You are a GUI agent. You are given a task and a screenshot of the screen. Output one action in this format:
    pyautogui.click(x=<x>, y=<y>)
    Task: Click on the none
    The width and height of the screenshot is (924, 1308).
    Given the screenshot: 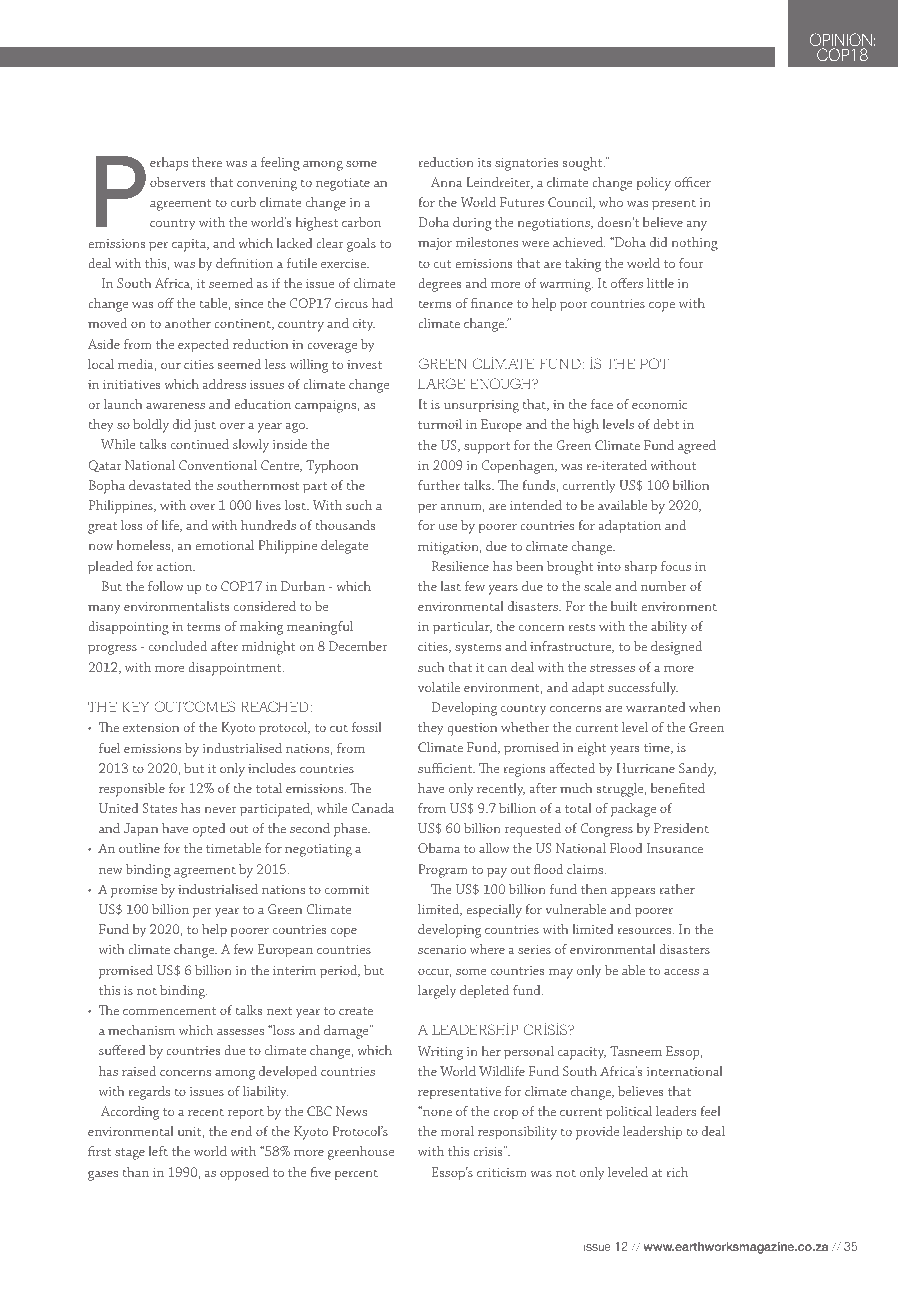 What is the action you would take?
    pyautogui.click(x=436, y=1112)
